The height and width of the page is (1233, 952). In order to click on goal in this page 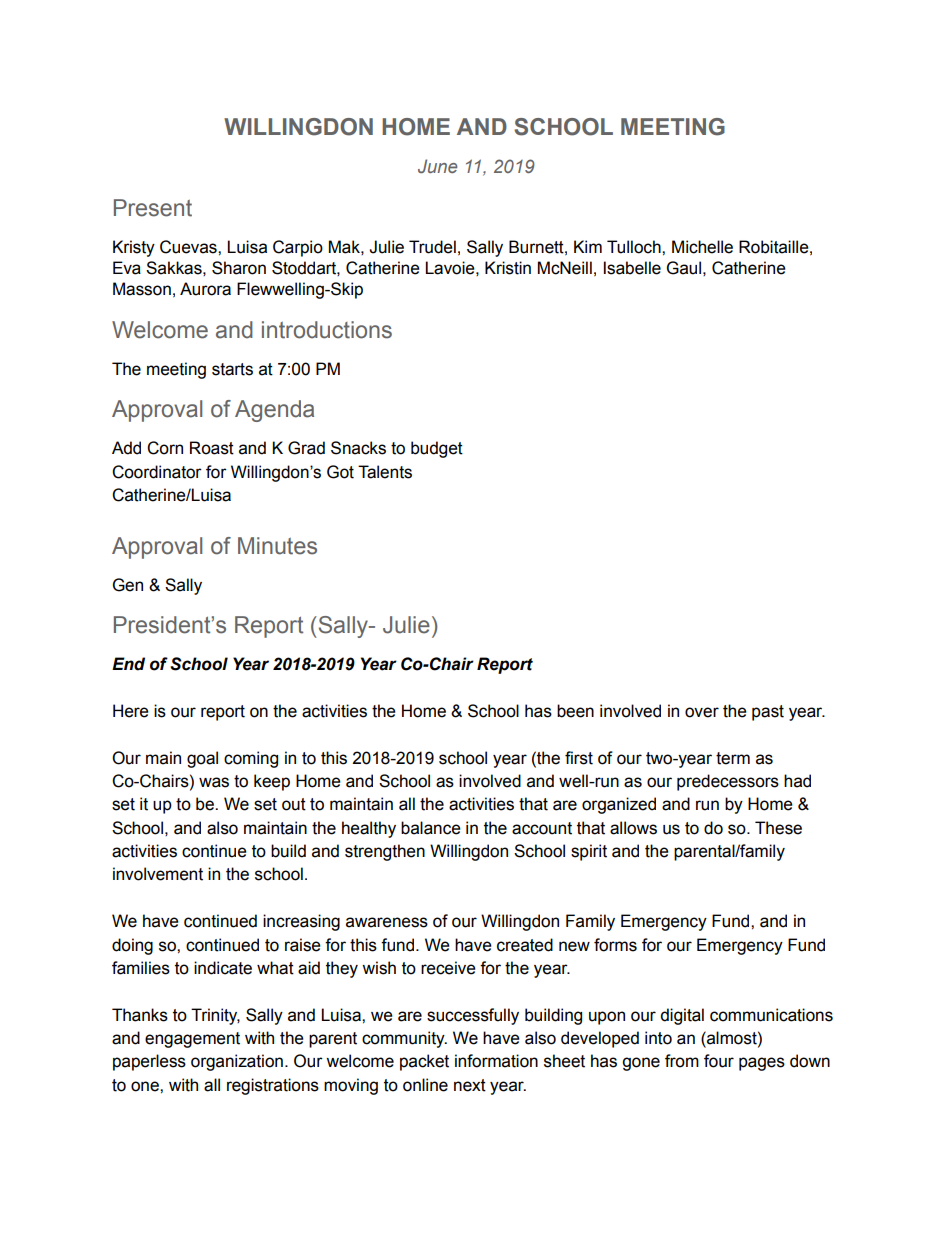, I will do `click(202, 759)`.
